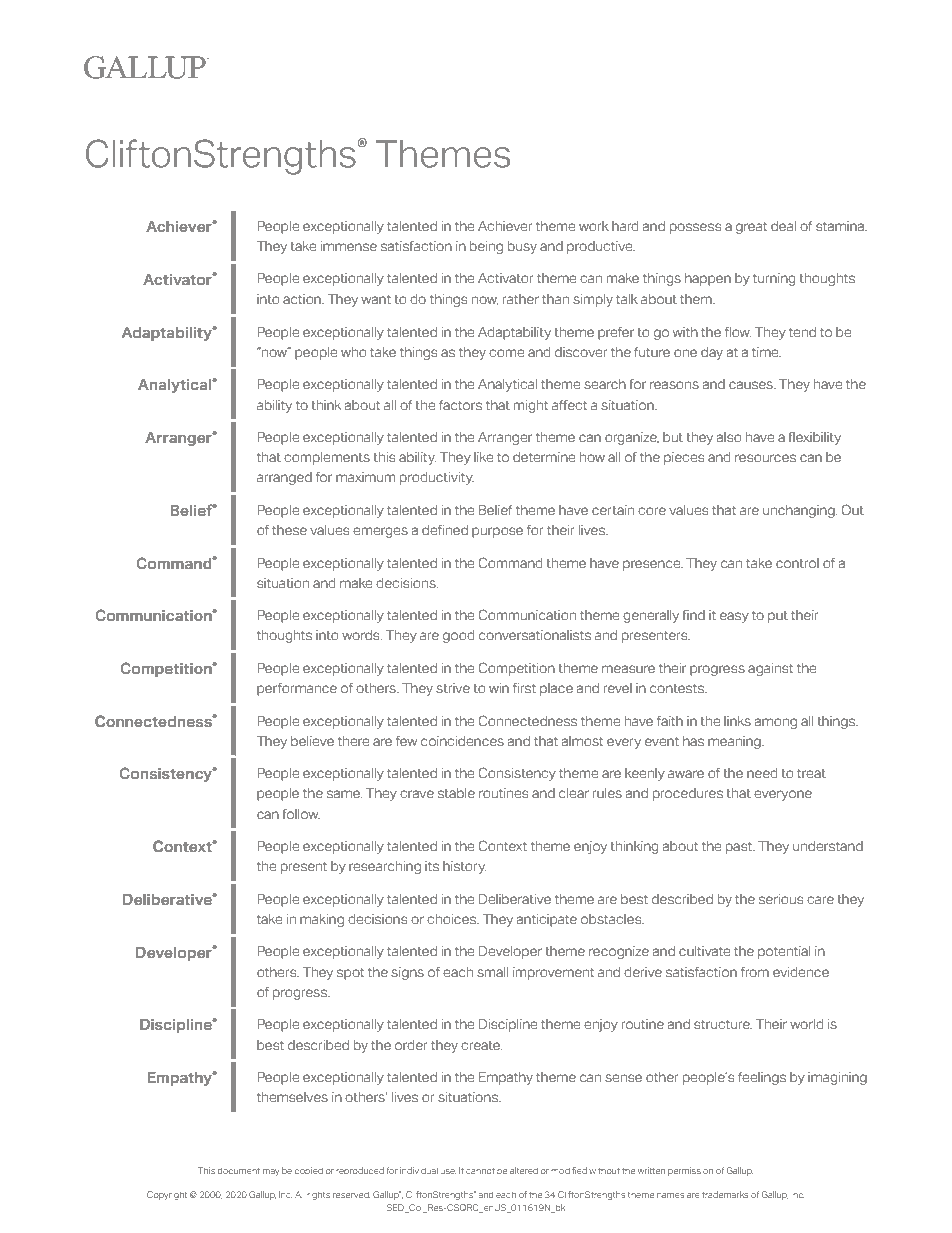 This document has height=1233, width=952. What do you see at coordinates (239, 1171) in the document?
I see `document` at bounding box center [239, 1171].
